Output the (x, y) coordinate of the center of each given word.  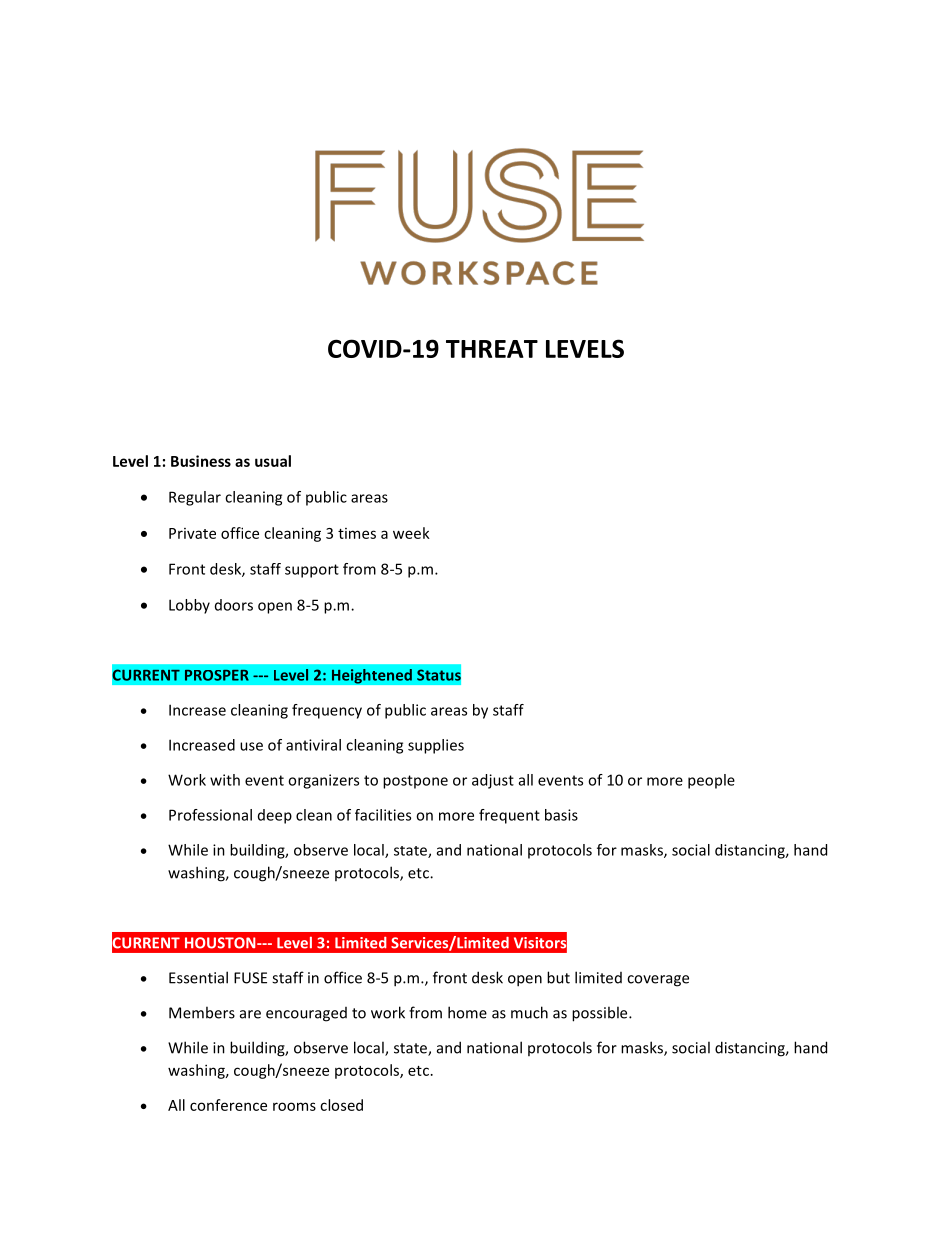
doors (234, 605)
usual (273, 461)
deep (275, 816)
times (357, 533)
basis (561, 815)
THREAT (492, 349)
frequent (509, 816)
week (411, 533)
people (711, 781)
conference (228, 1105)
